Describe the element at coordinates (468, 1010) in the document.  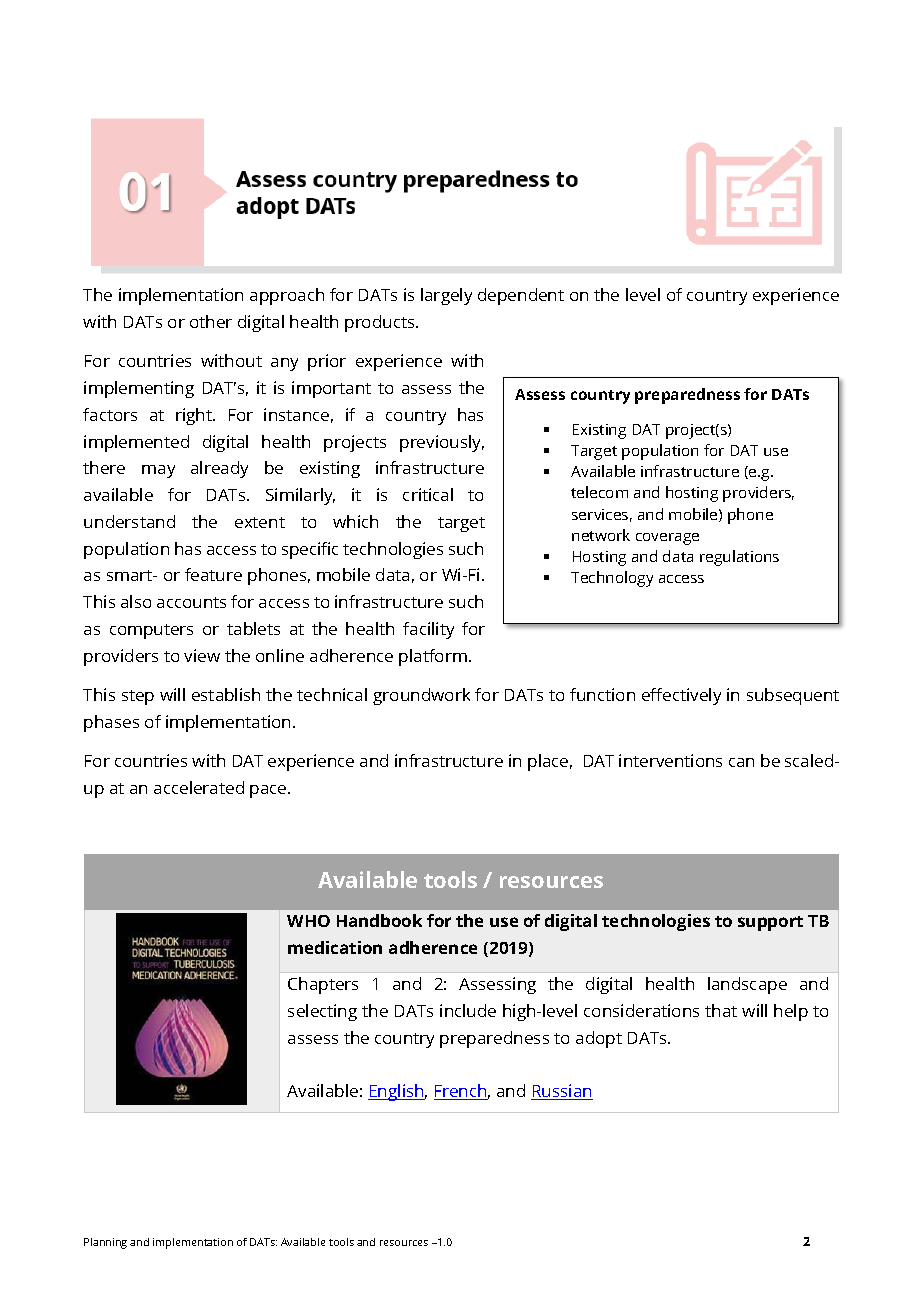
I see `include` at that location.
